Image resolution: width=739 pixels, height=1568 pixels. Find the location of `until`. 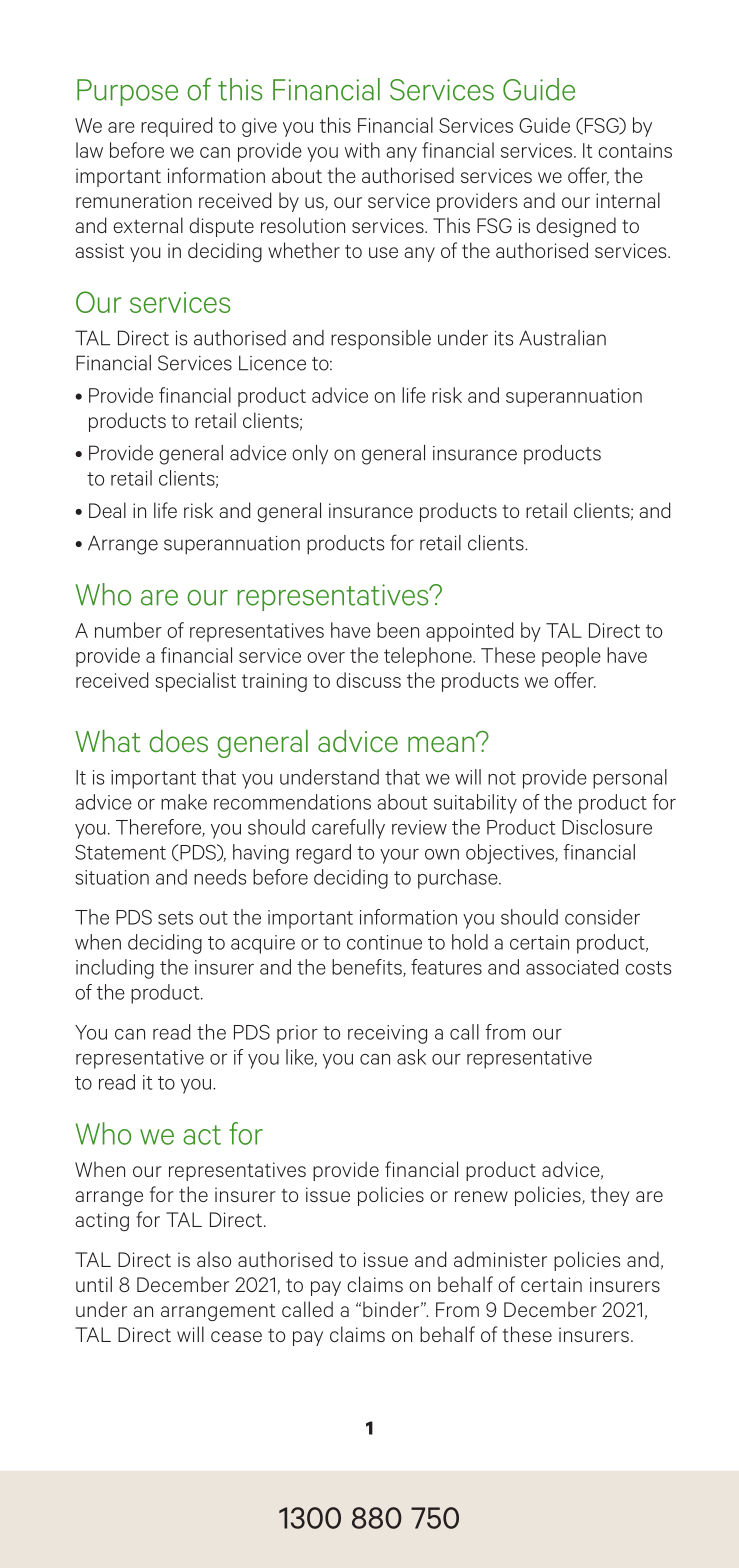

until is located at coordinates (94, 1284).
